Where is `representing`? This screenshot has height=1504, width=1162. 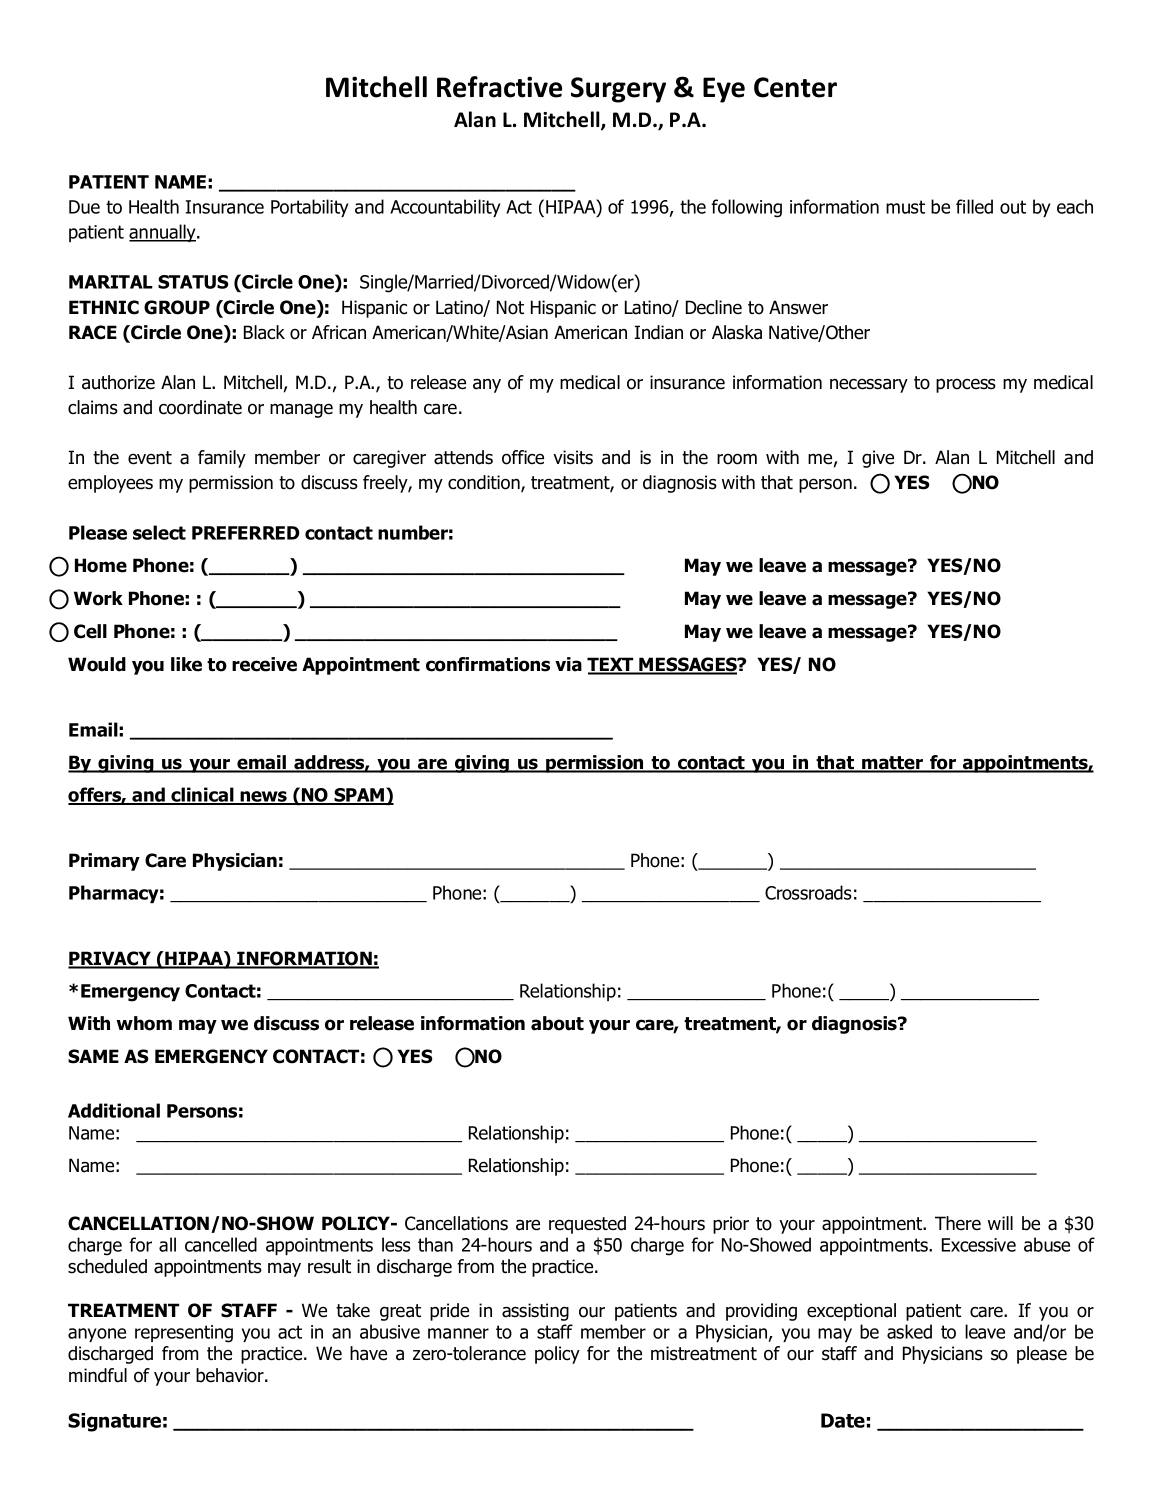 representing is located at coordinates (184, 1334).
